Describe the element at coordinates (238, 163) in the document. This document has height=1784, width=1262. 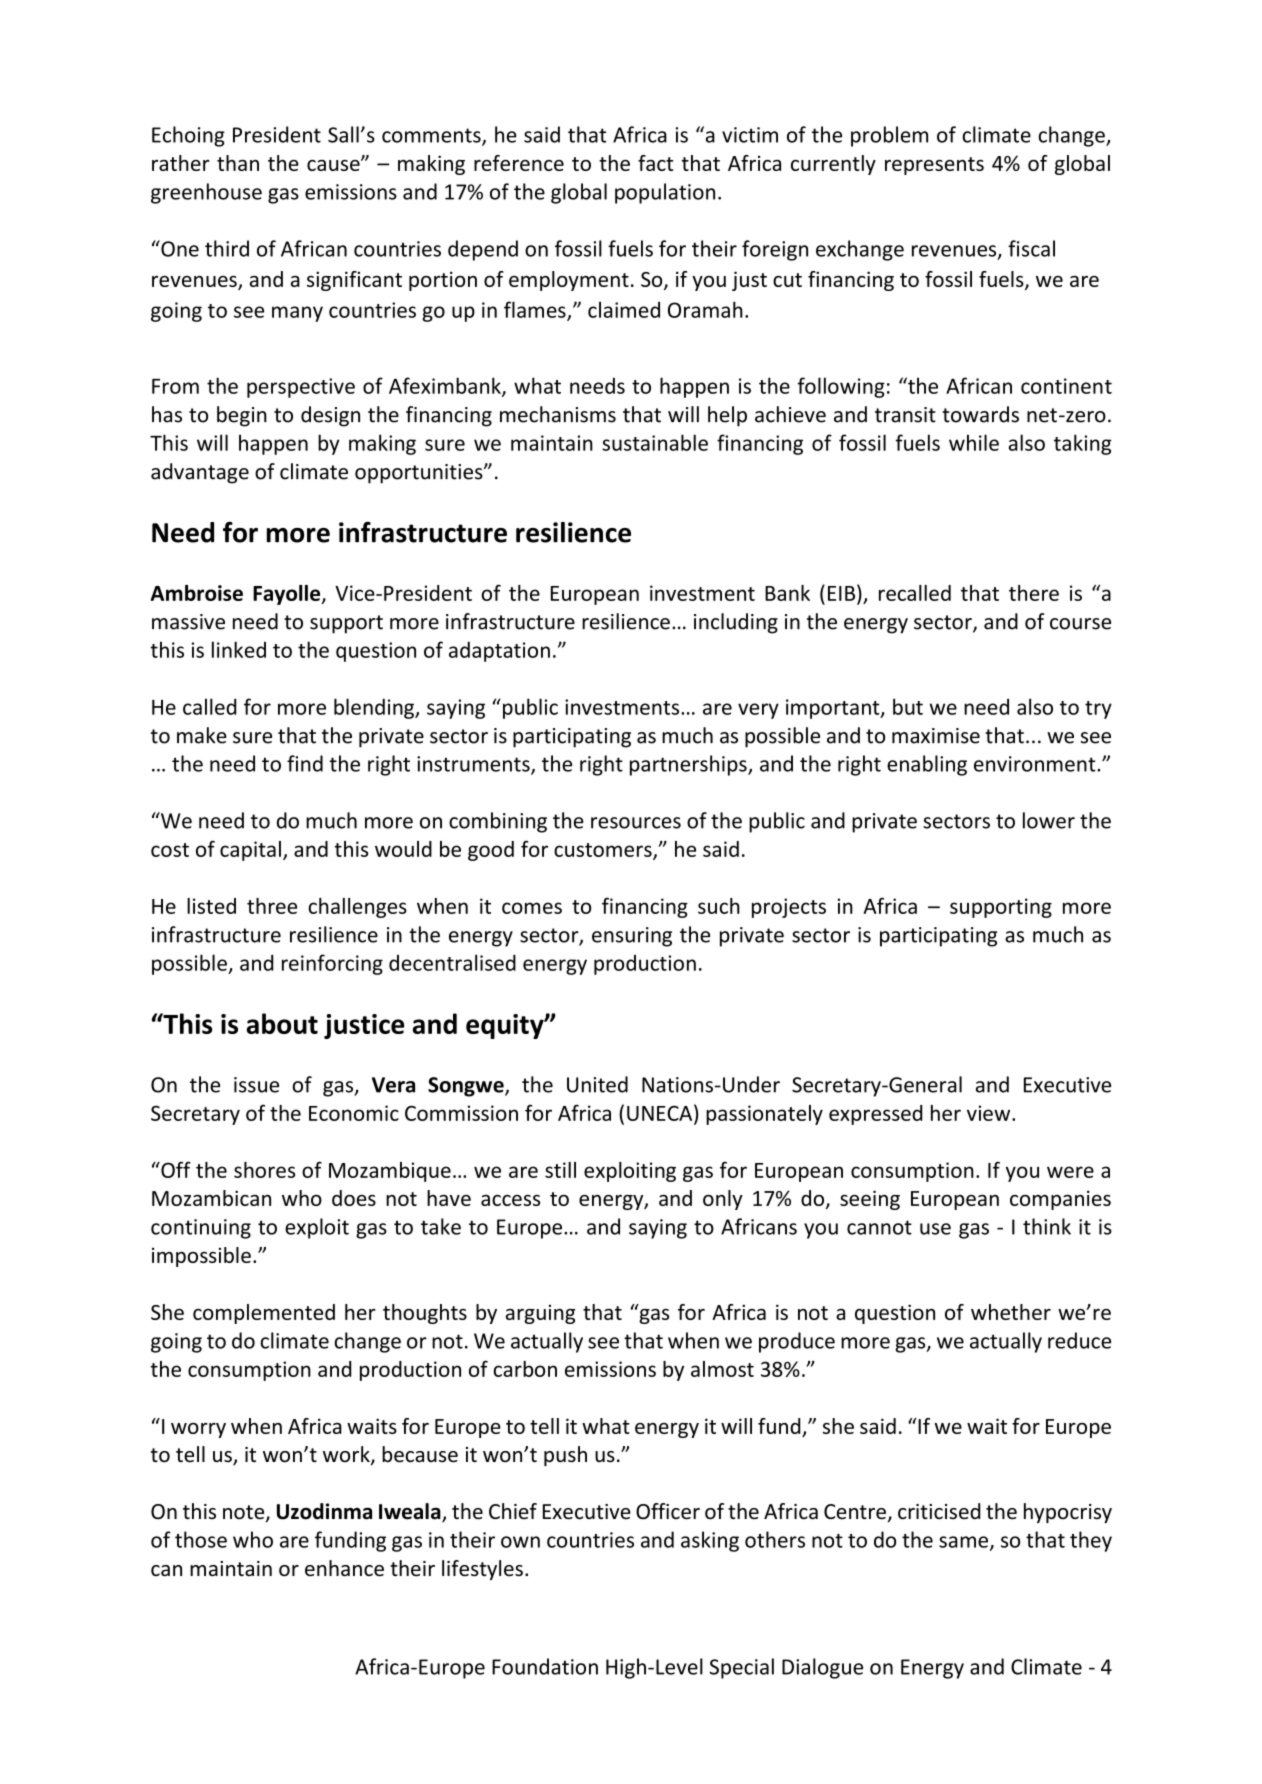
I see `than` at that location.
